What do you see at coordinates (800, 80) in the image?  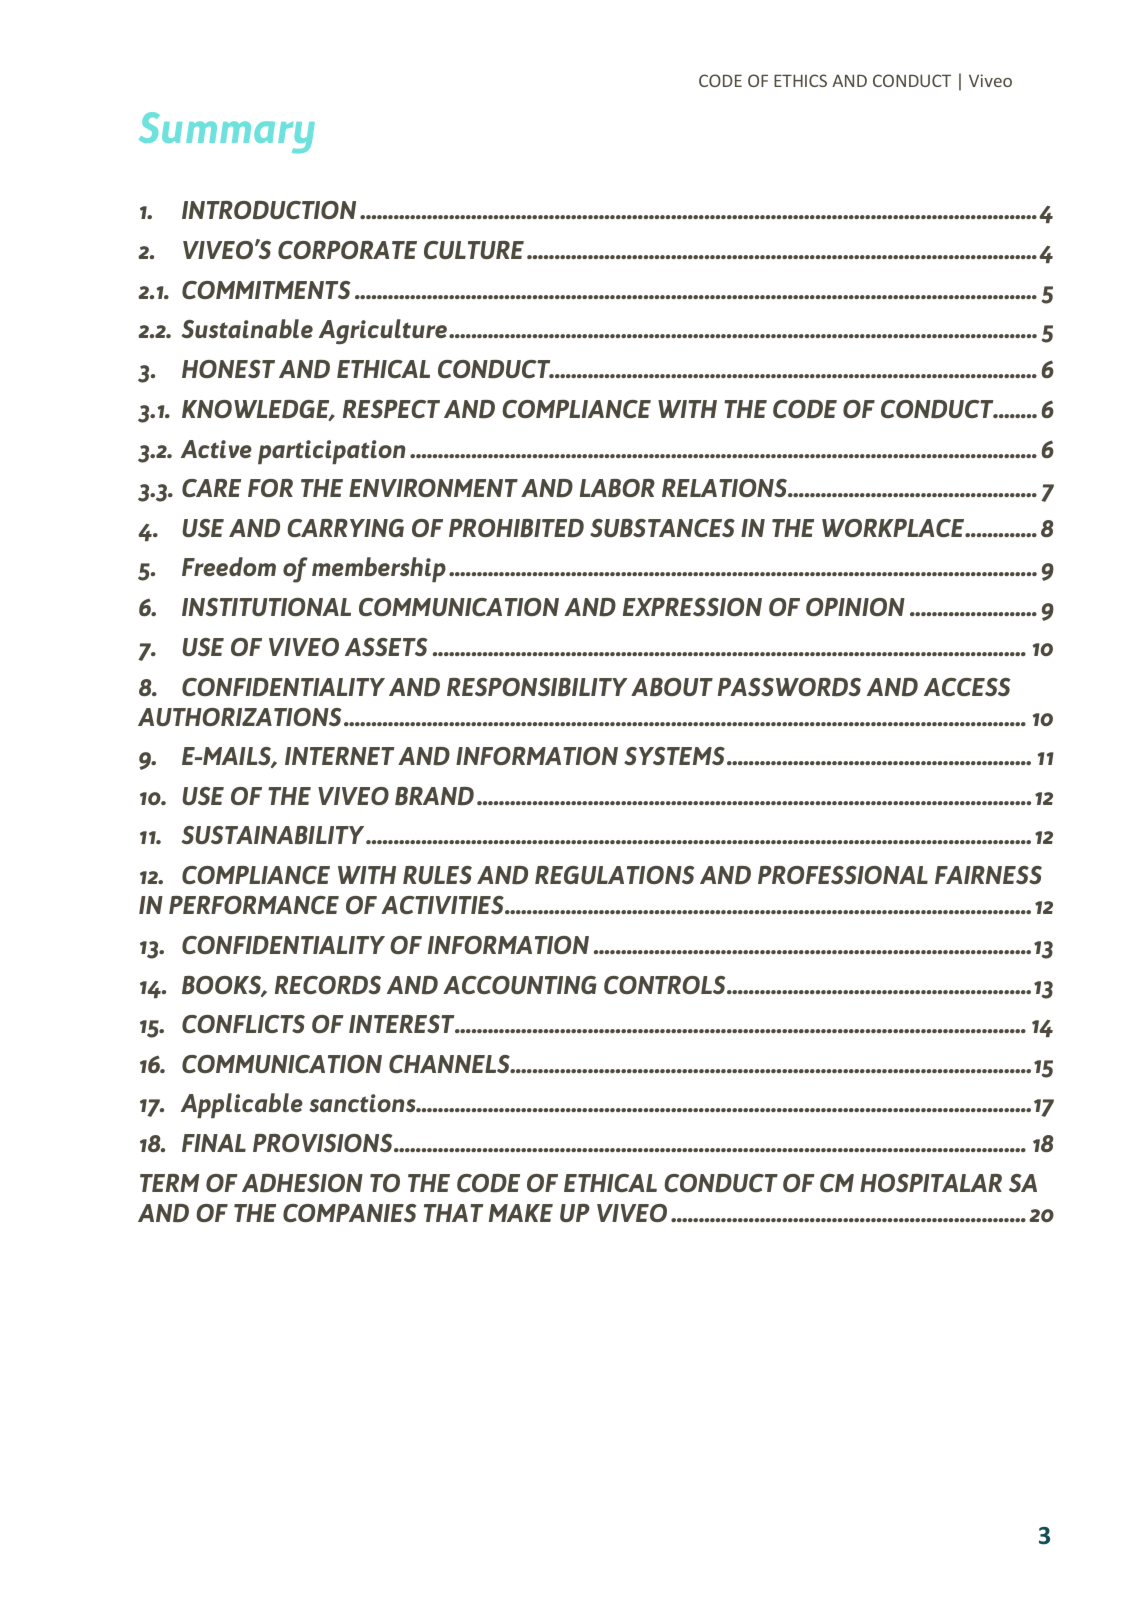 I see `ETHICS` at bounding box center [800, 80].
